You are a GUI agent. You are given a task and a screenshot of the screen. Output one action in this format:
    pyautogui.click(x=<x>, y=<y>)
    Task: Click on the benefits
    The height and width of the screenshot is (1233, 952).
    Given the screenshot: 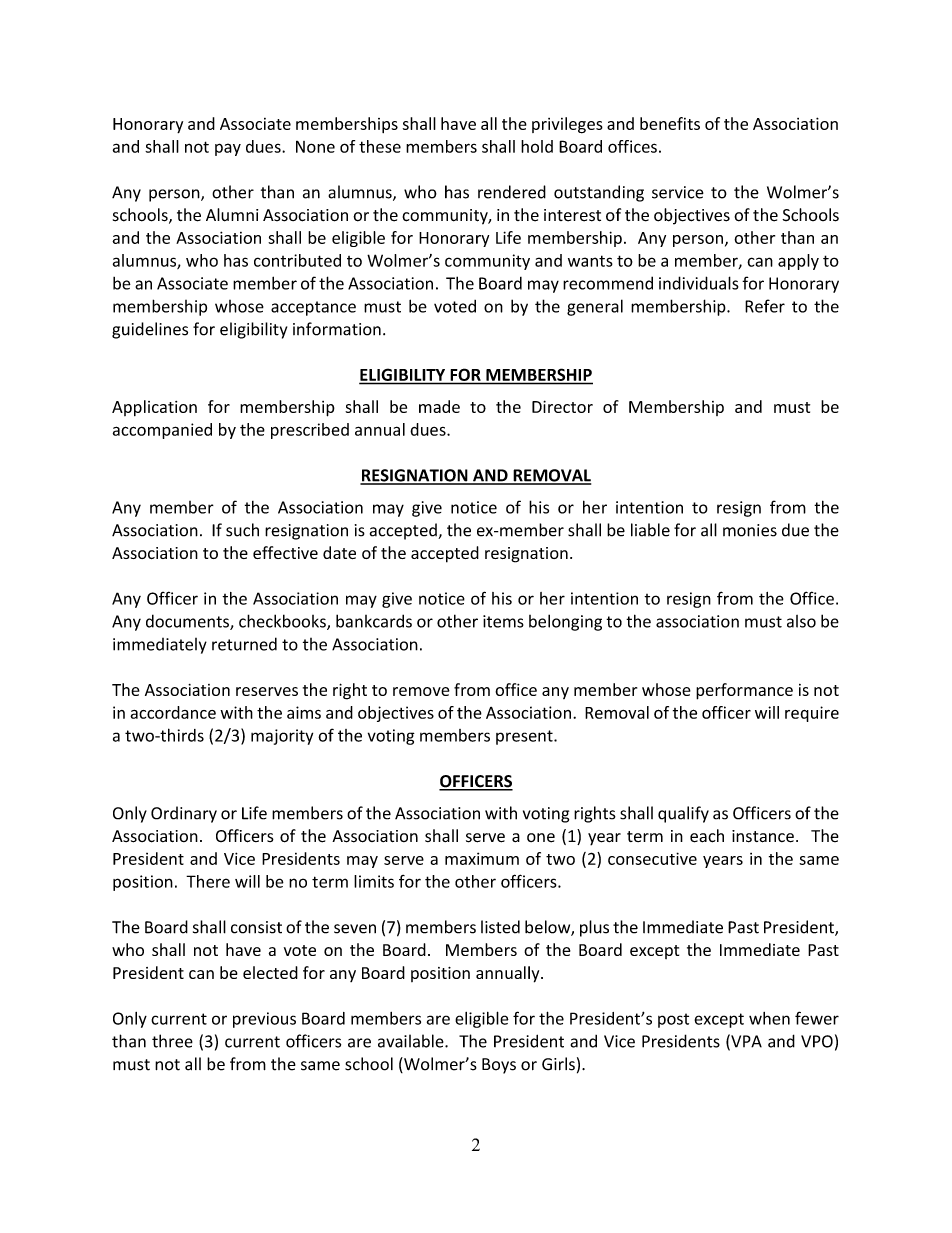 What is the action you would take?
    pyautogui.click(x=670, y=123)
